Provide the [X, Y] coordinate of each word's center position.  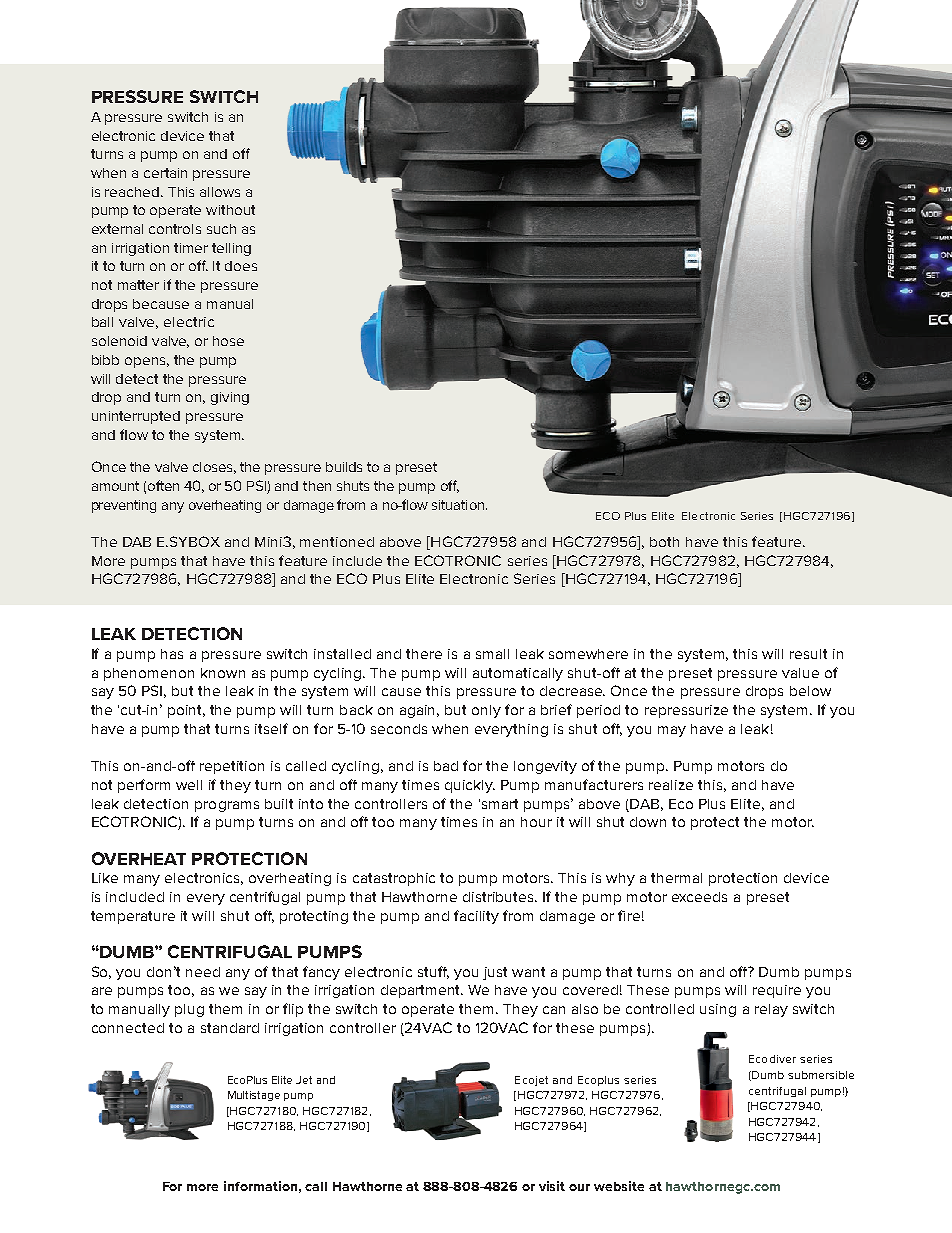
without [230, 210]
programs [227, 806]
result [808, 654]
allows [220, 192]
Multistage [254, 1096]
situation [458, 505]
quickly [470, 786]
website [619, 1186]
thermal [676, 878]
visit [552, 1186]
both [664, 542]
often [163, 485]
